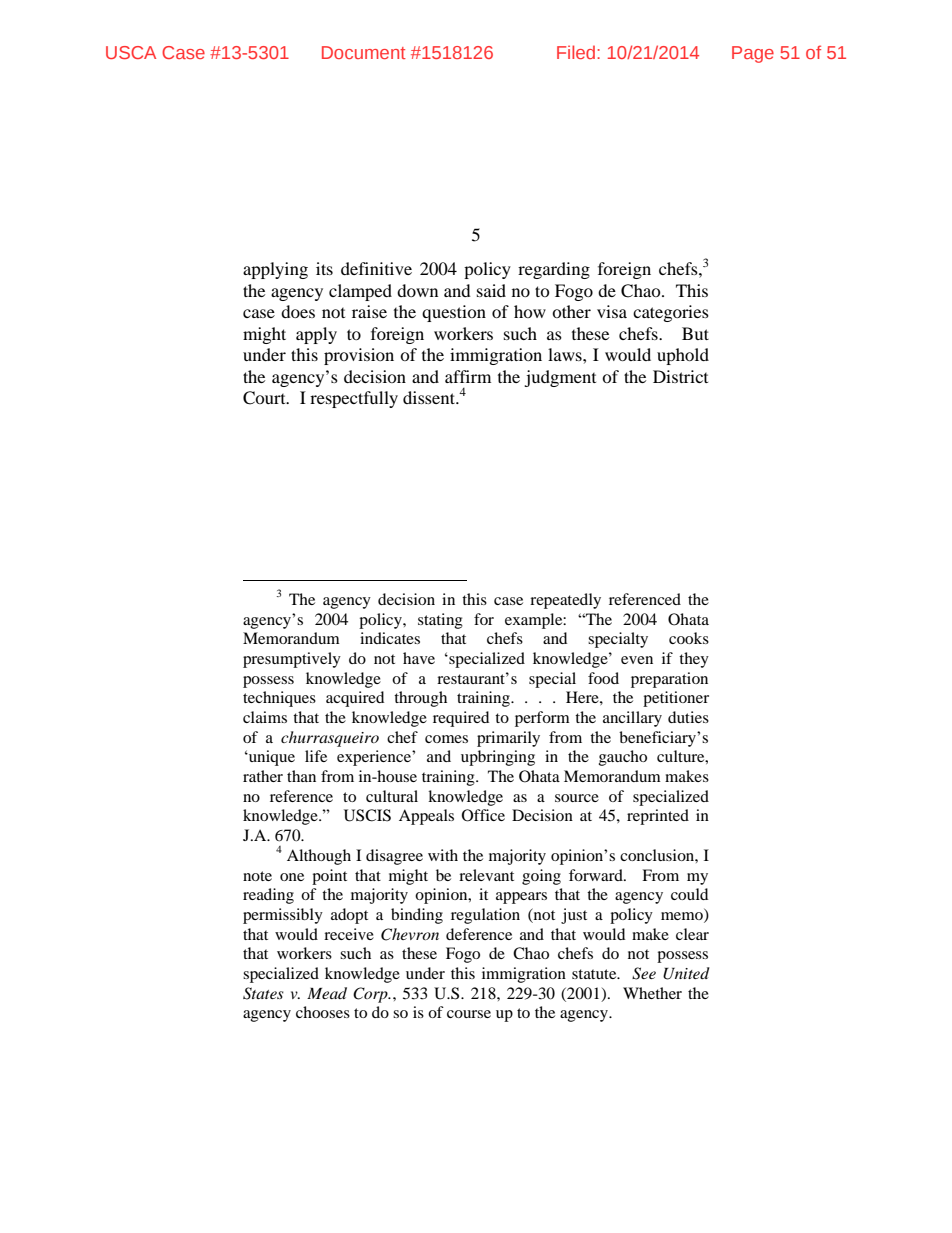  I want to click on categories, so click(671, 313).
